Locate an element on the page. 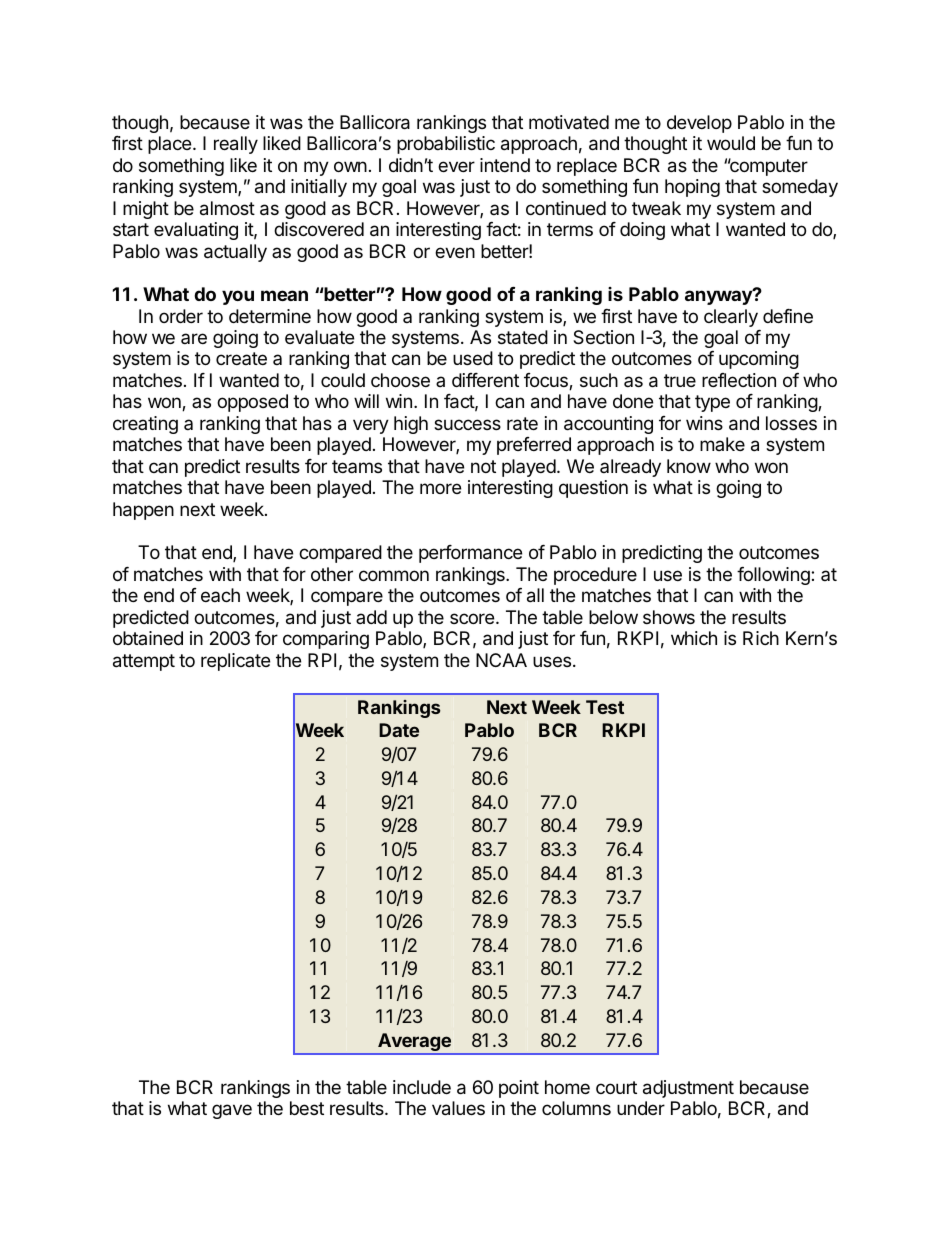  probabilistic is located at coordinates (446, 145).
